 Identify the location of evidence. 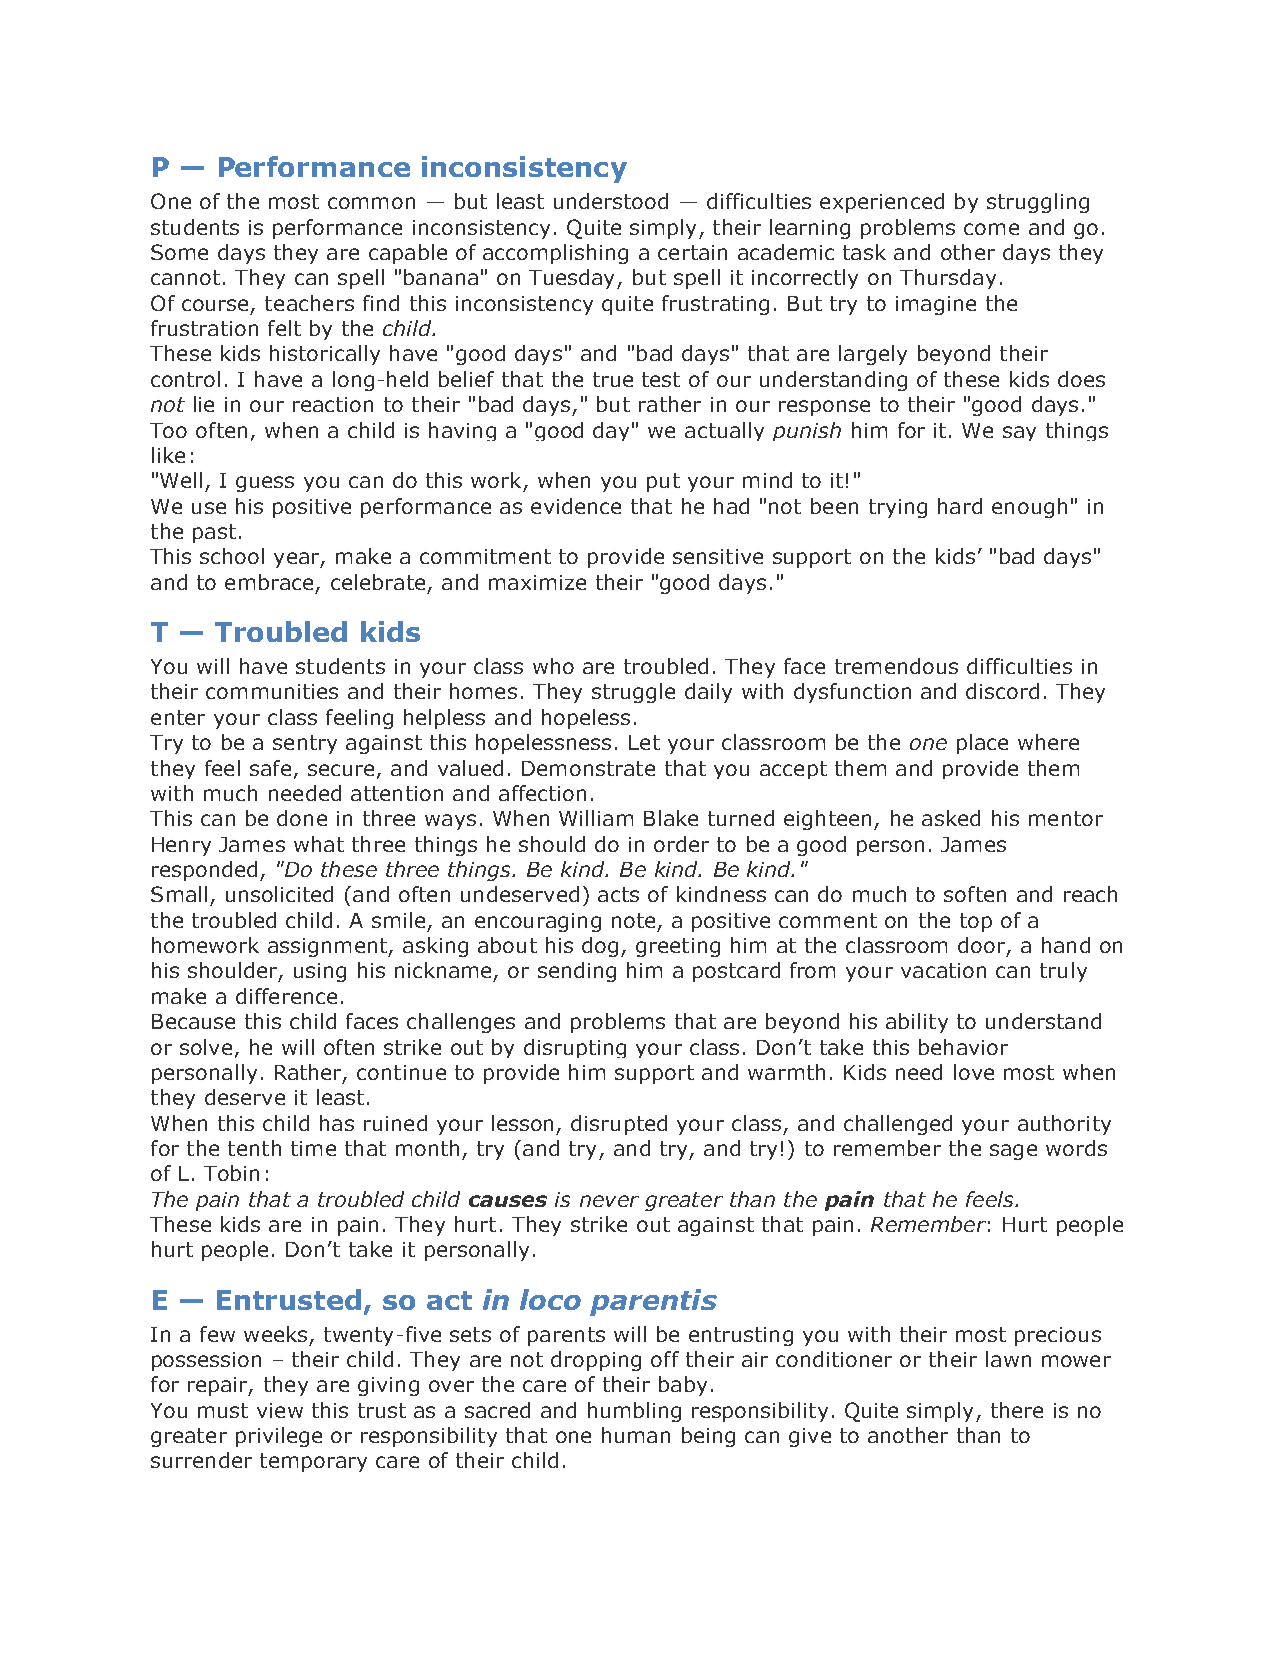
(576, 506).
